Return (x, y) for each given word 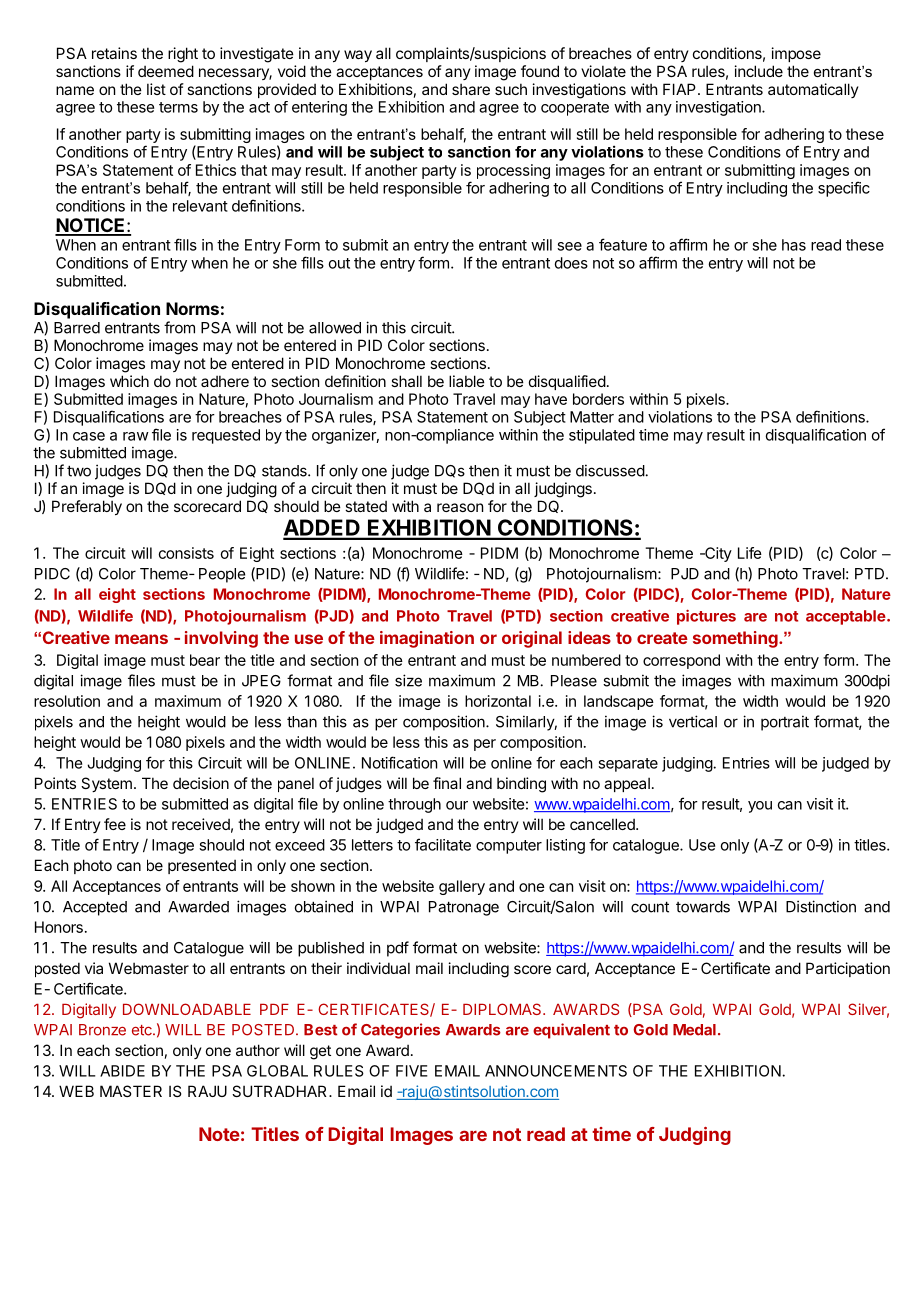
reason (460, 507)
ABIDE (122, 1071)
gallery (462, 887)
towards (703, 907)
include (759, 71)
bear (205, 660)
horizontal (498, 701)
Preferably (87, 507)
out (339, 263)
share (471, 89)
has (794, 245)
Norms (192, 308)
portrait (785, 723)
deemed (166, 71)
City (717, 554)
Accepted (95, 908)
